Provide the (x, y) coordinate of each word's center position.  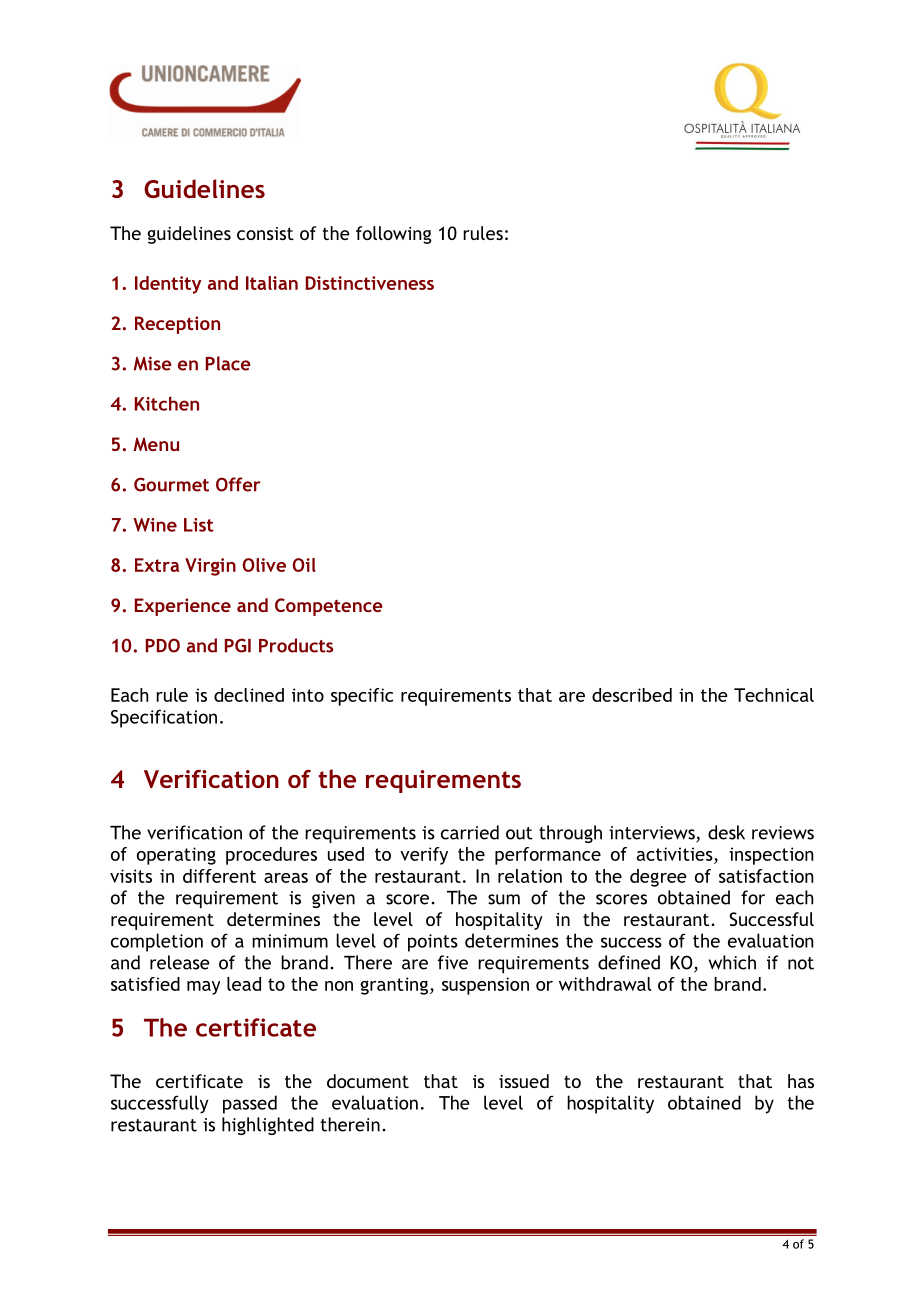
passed (250, 1104)
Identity (168, 285)
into (308, 695)
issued (524, 1081)
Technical (774, 695)
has (801, 1081)
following (393, 235)
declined (249, 695)
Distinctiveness (370, 283)
